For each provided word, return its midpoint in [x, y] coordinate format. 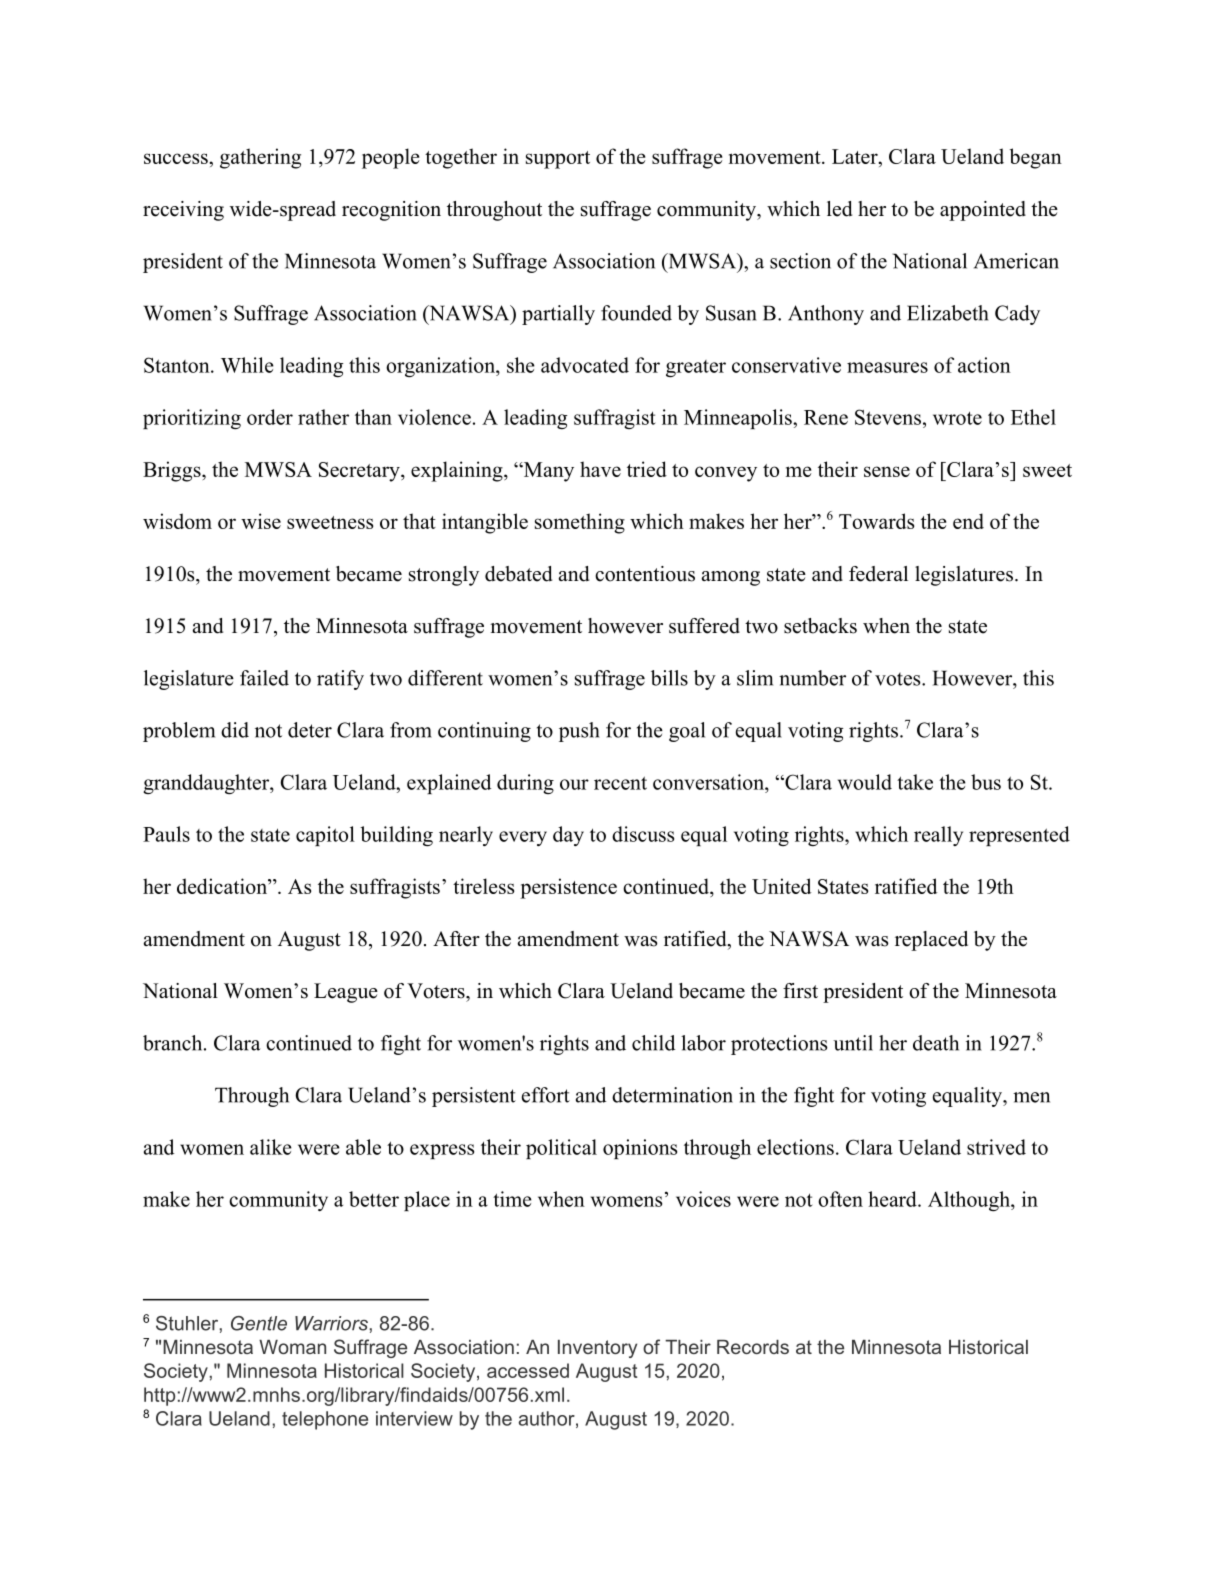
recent [620, 783]
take [915, 782]
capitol [325, 836]
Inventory [597, 1349]
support [558, 160]
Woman [292, 1347]
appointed [983, 211]
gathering [260, 158]
